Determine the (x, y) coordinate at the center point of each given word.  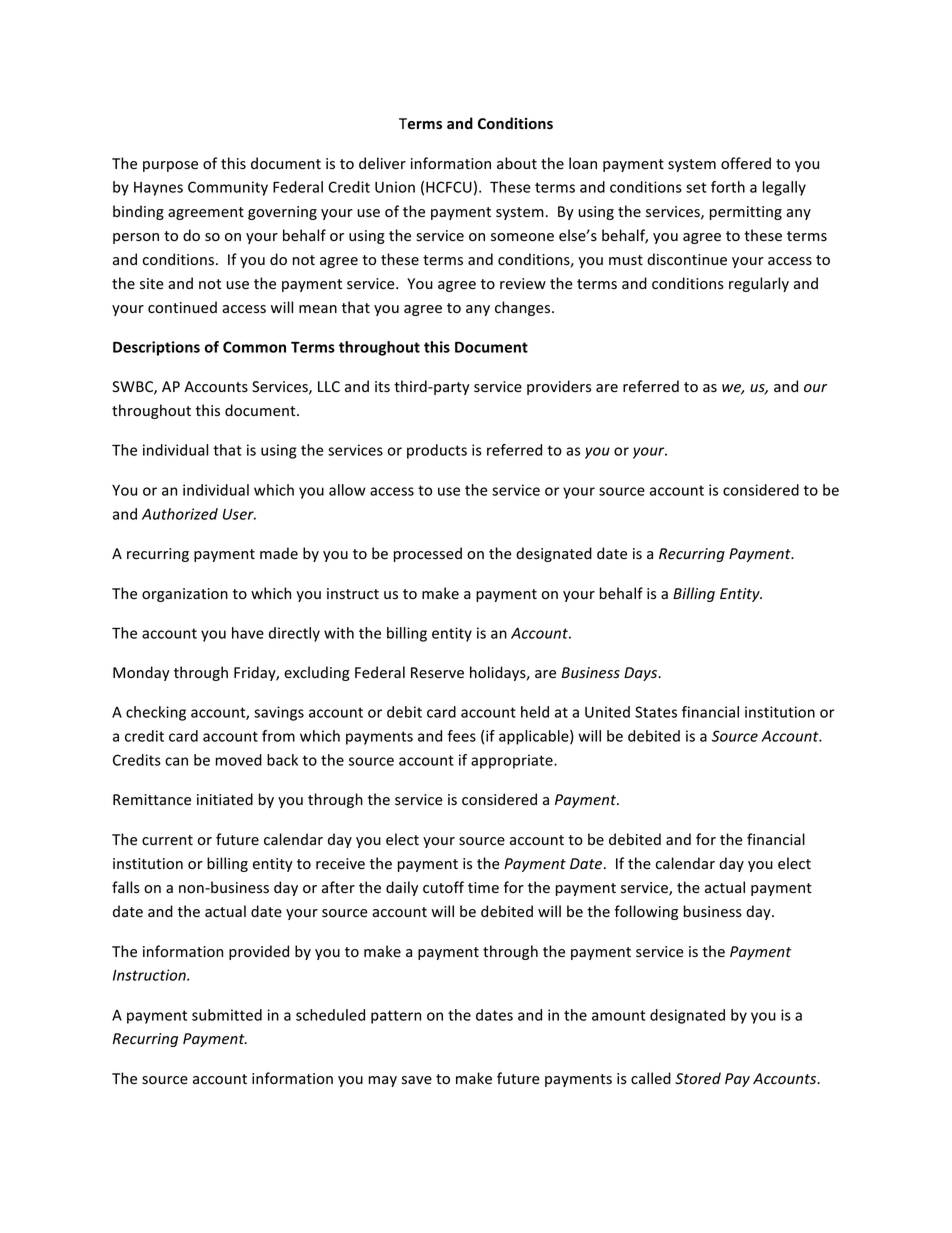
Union (395, 187)
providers (559, 387)
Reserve (437, 673)
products (437, 451)
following (646, 912)
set (696, 187)
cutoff (443, 887)
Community (228, 188)
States (656, 712)
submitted (227, 1015)
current (167, 840)
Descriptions (156, 348)
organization (185, 595)
